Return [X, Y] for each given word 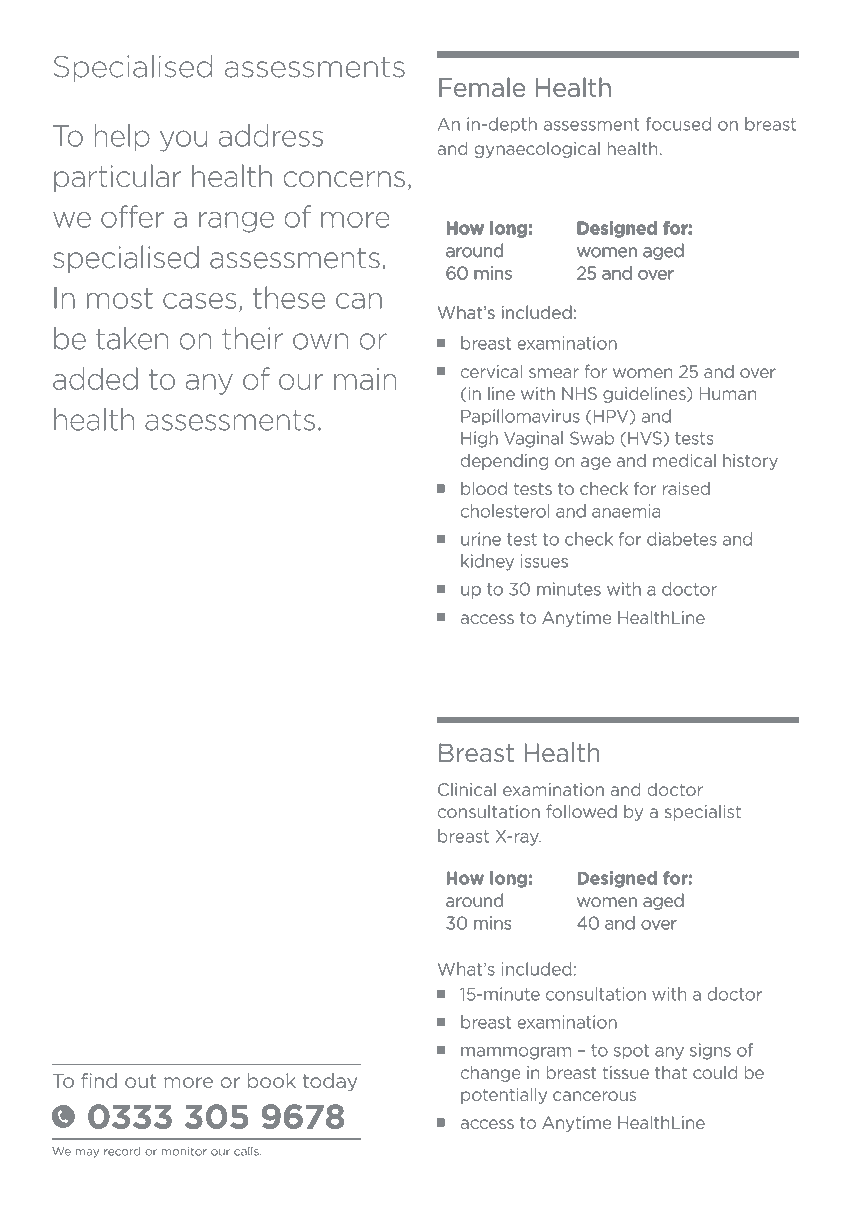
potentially [504, 1095]
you [183, 141]
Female [482, 87]
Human [728, 393]
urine [481, 539]
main [365, 379]
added [95, 378]
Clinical [467, 789]
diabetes [682, 539]
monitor [184, 1151]
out [140, 1081]
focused [678, 124]
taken [132, 338]
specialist [703, 813]
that [671, 1072]
